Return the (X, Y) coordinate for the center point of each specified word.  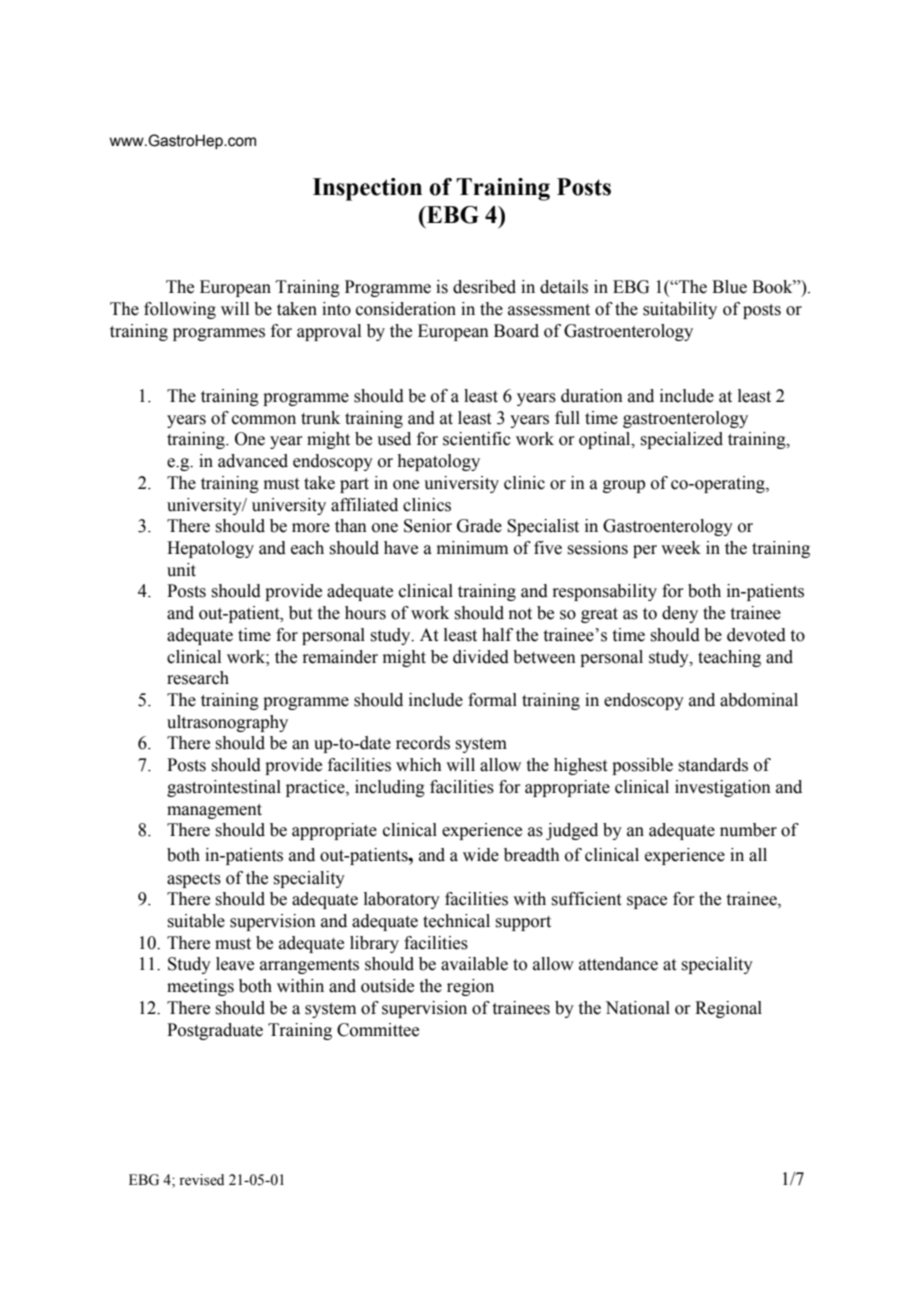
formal (492, 700)
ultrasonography (227, 723)
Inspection (367, 189)
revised (201, 1180)
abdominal (759, 700)
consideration (406, 309)
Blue (729, 287)
